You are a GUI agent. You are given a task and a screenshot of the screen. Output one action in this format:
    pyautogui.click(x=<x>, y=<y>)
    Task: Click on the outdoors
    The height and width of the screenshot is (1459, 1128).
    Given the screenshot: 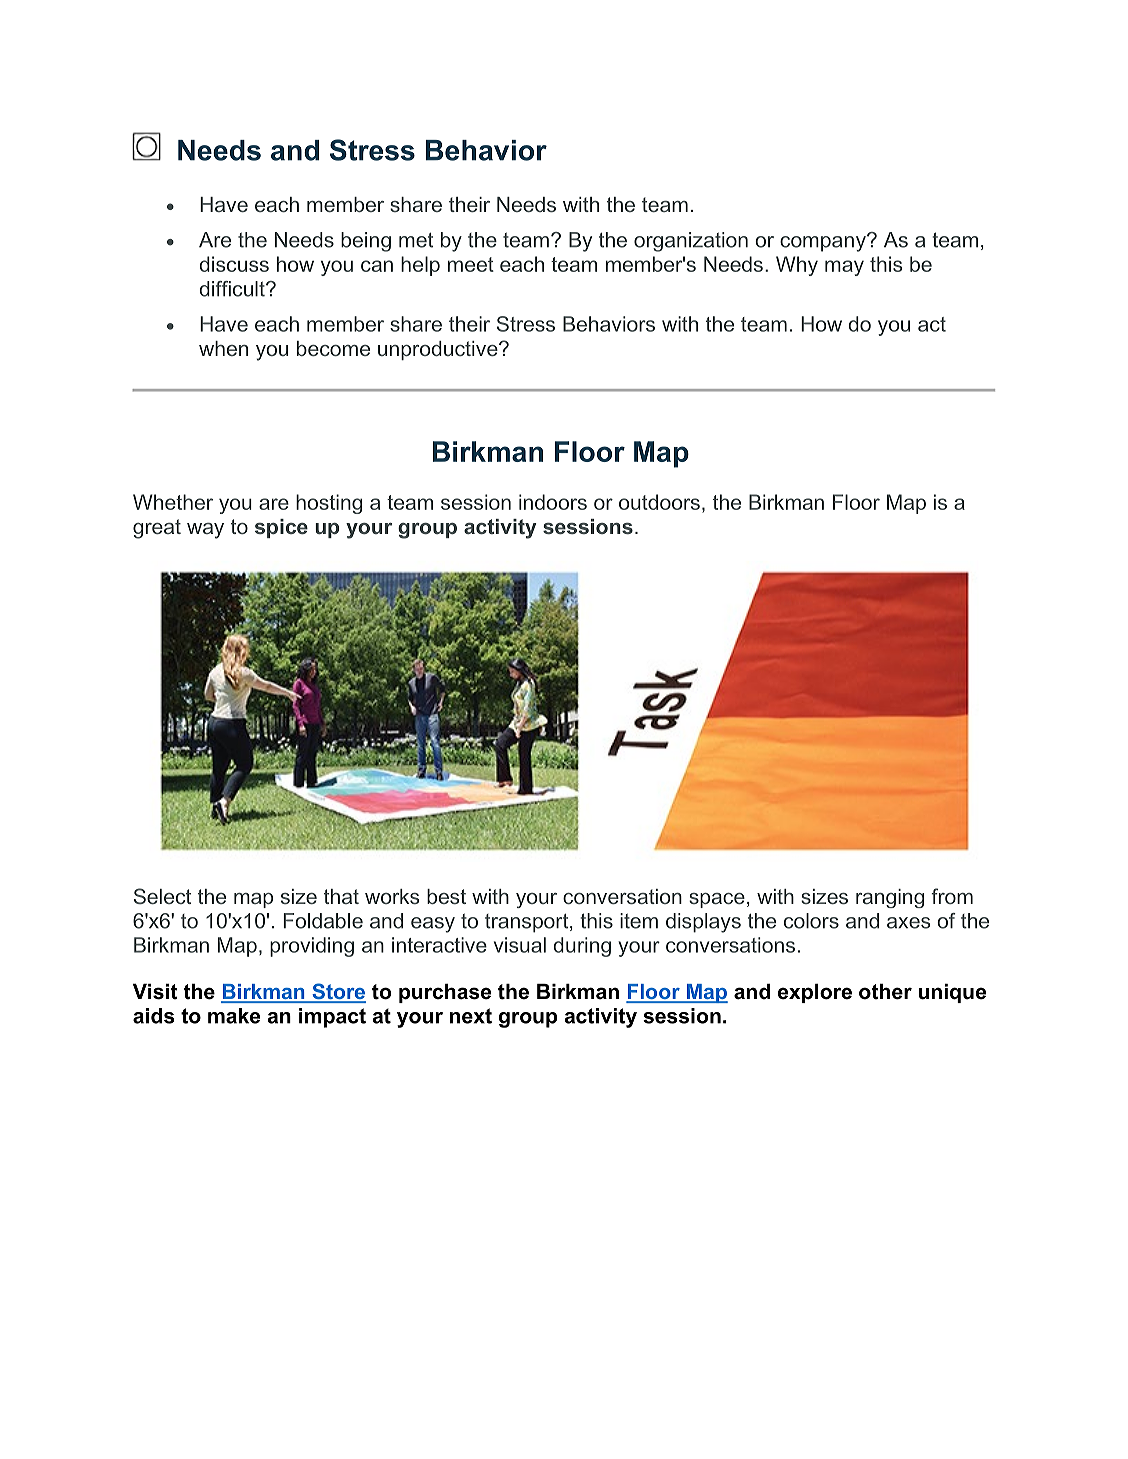 What is the action you would take?
    pyautogui.click(x=659, y=502)
